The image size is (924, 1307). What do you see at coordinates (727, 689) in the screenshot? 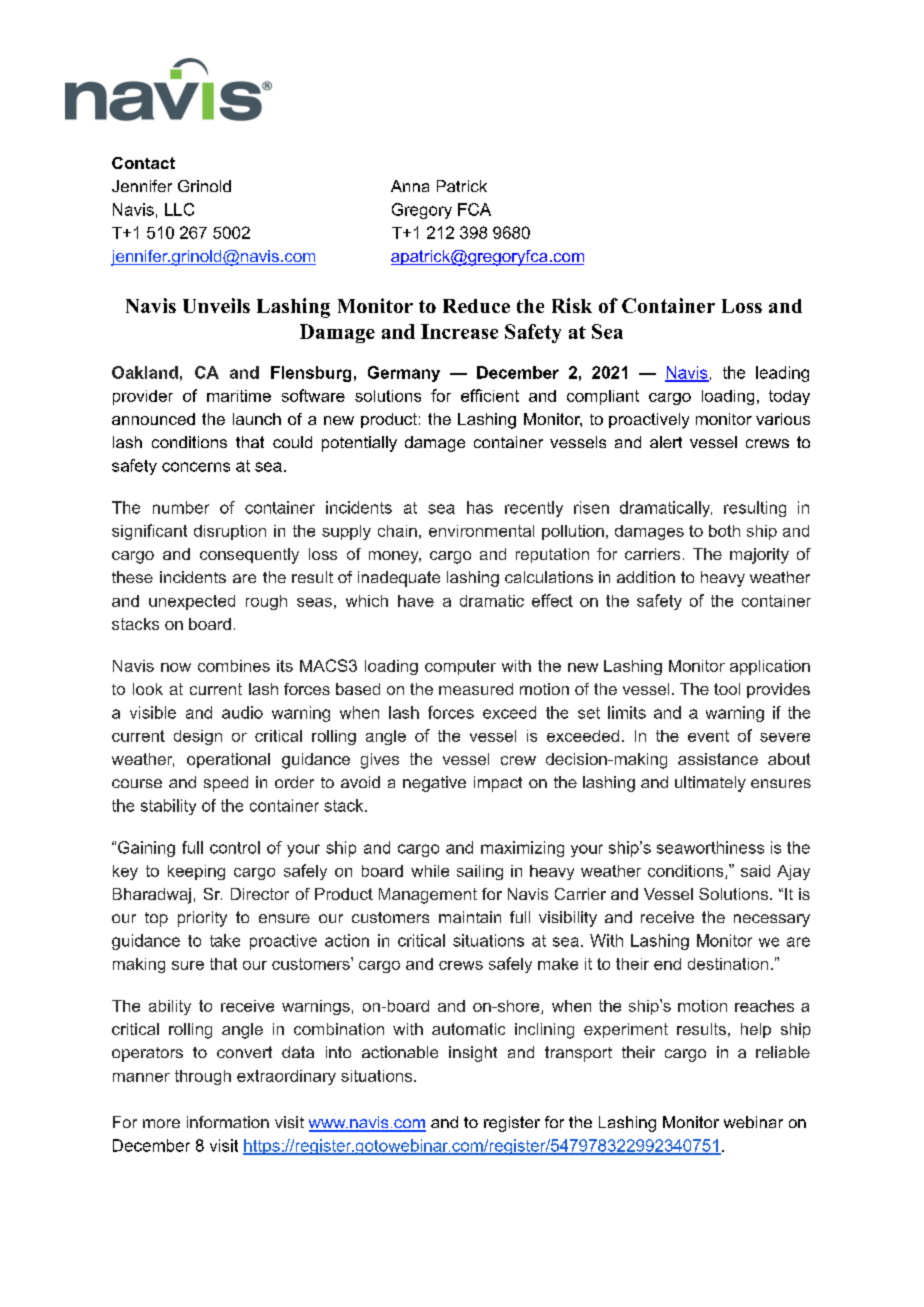
I see `tool` at bounding box center [727, 689].
